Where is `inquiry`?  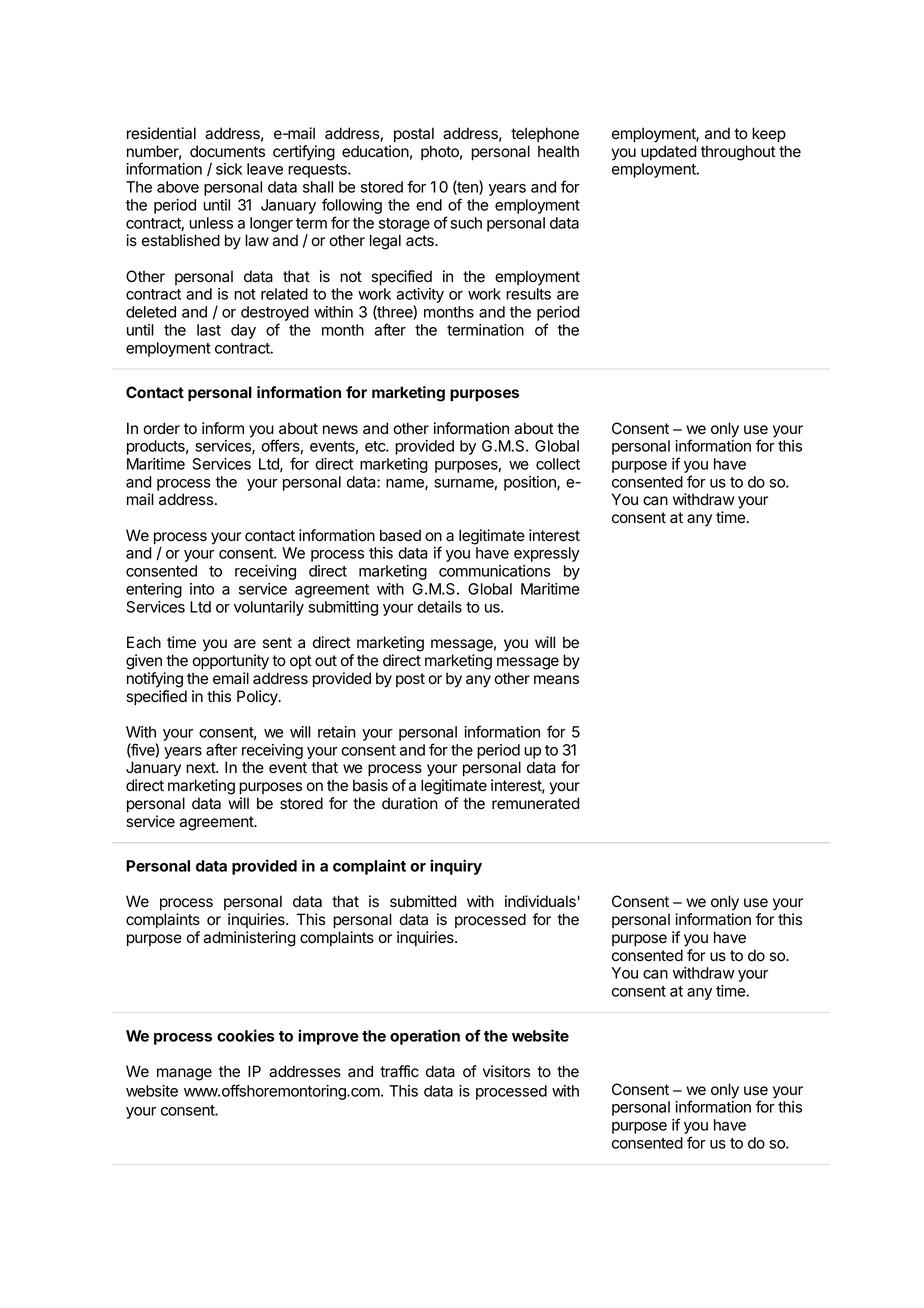
inquiry is located at coordinates (456, 867).
